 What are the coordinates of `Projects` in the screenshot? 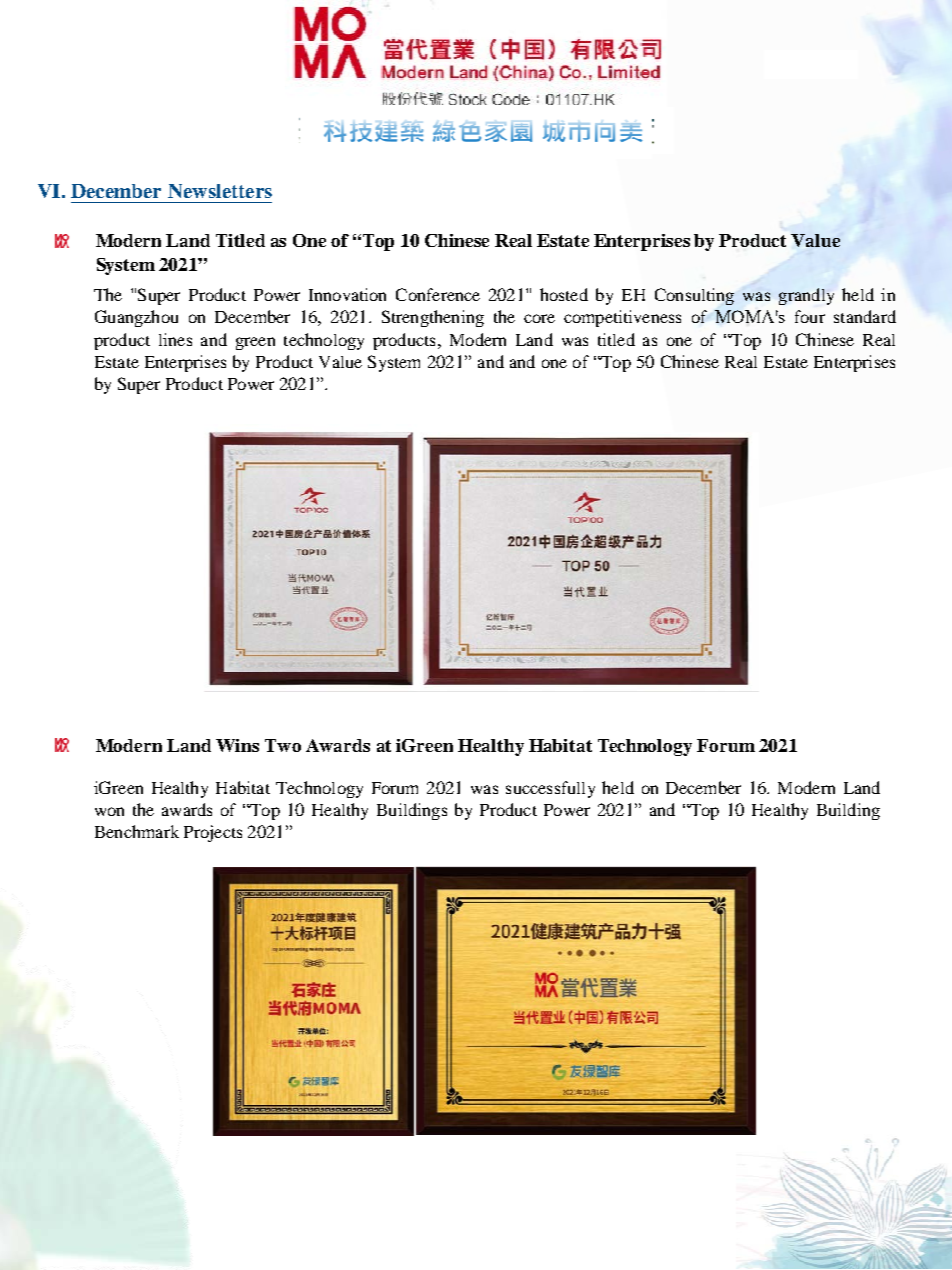 It's located at (213, 833).
